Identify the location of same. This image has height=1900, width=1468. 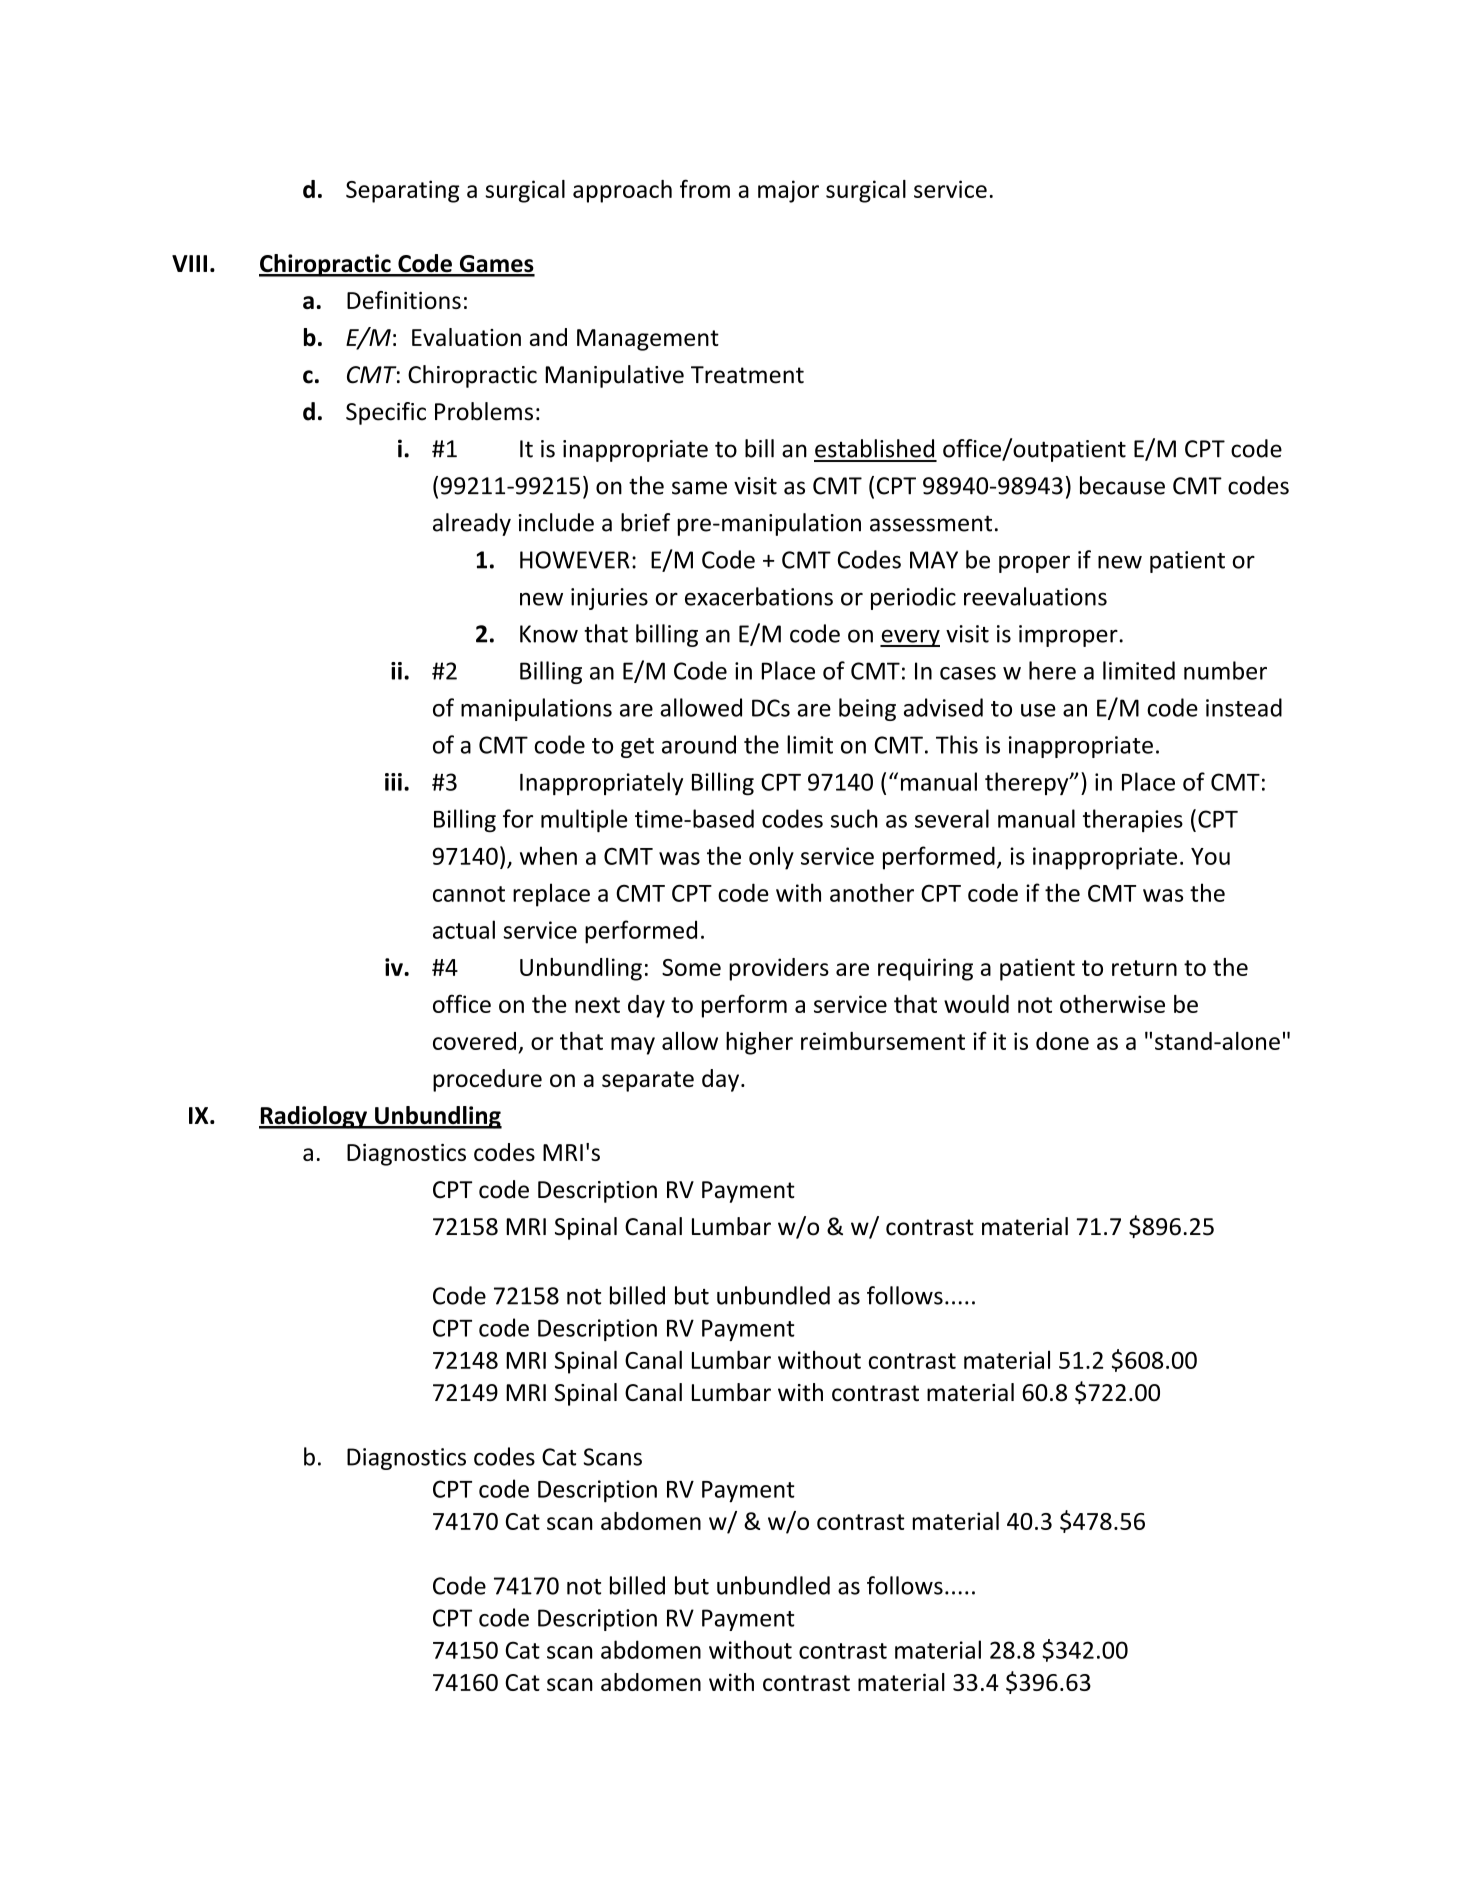
(699, 488).
